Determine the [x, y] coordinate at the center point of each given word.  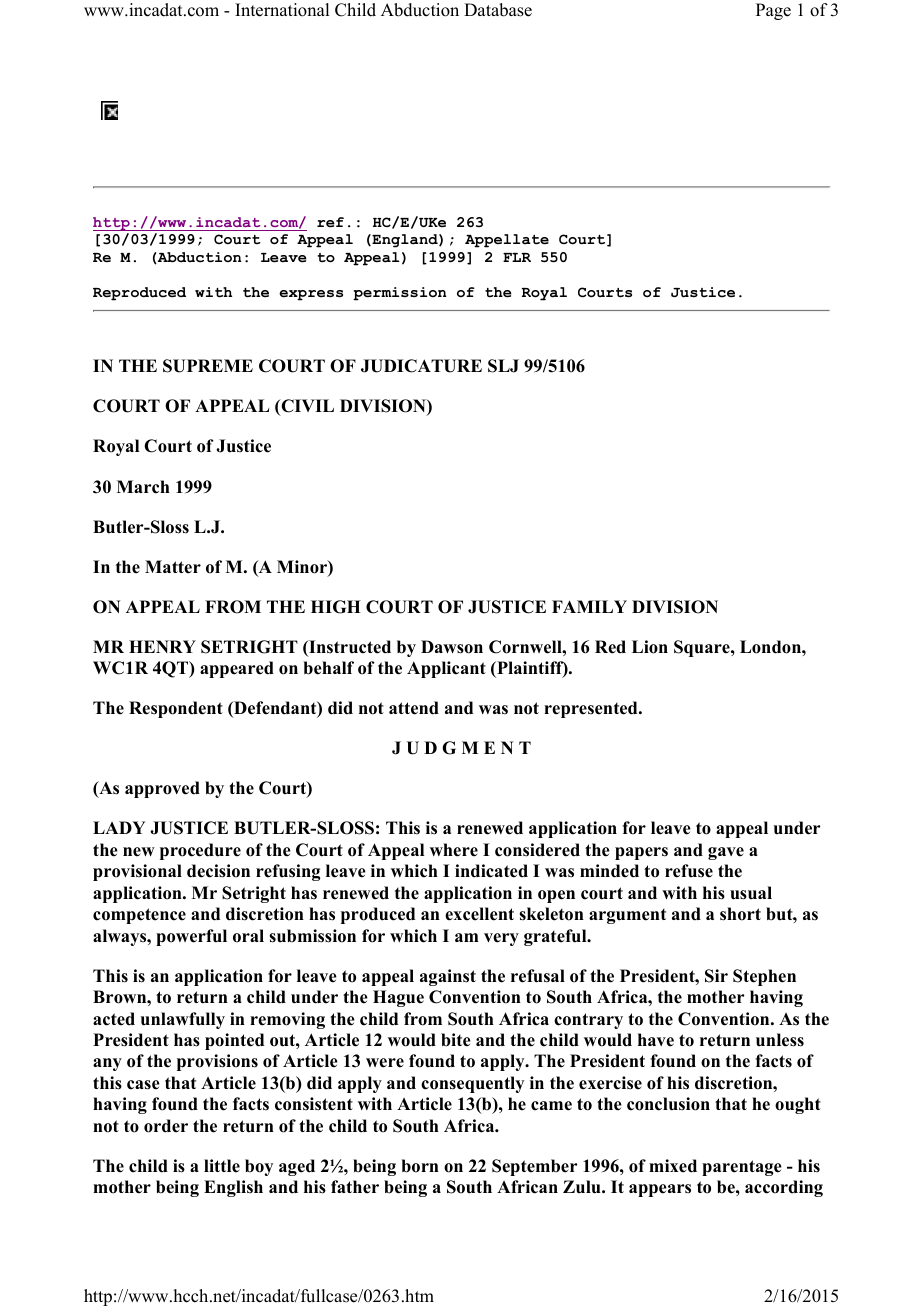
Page [773, 11]
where [454, 850]
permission [400, 294]
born [420, 1166]
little [222, 1166]
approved [162, 789]
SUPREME [208, 366]
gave [726, 853]
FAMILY [589, 606]
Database [498, 10]
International [282, 10]
